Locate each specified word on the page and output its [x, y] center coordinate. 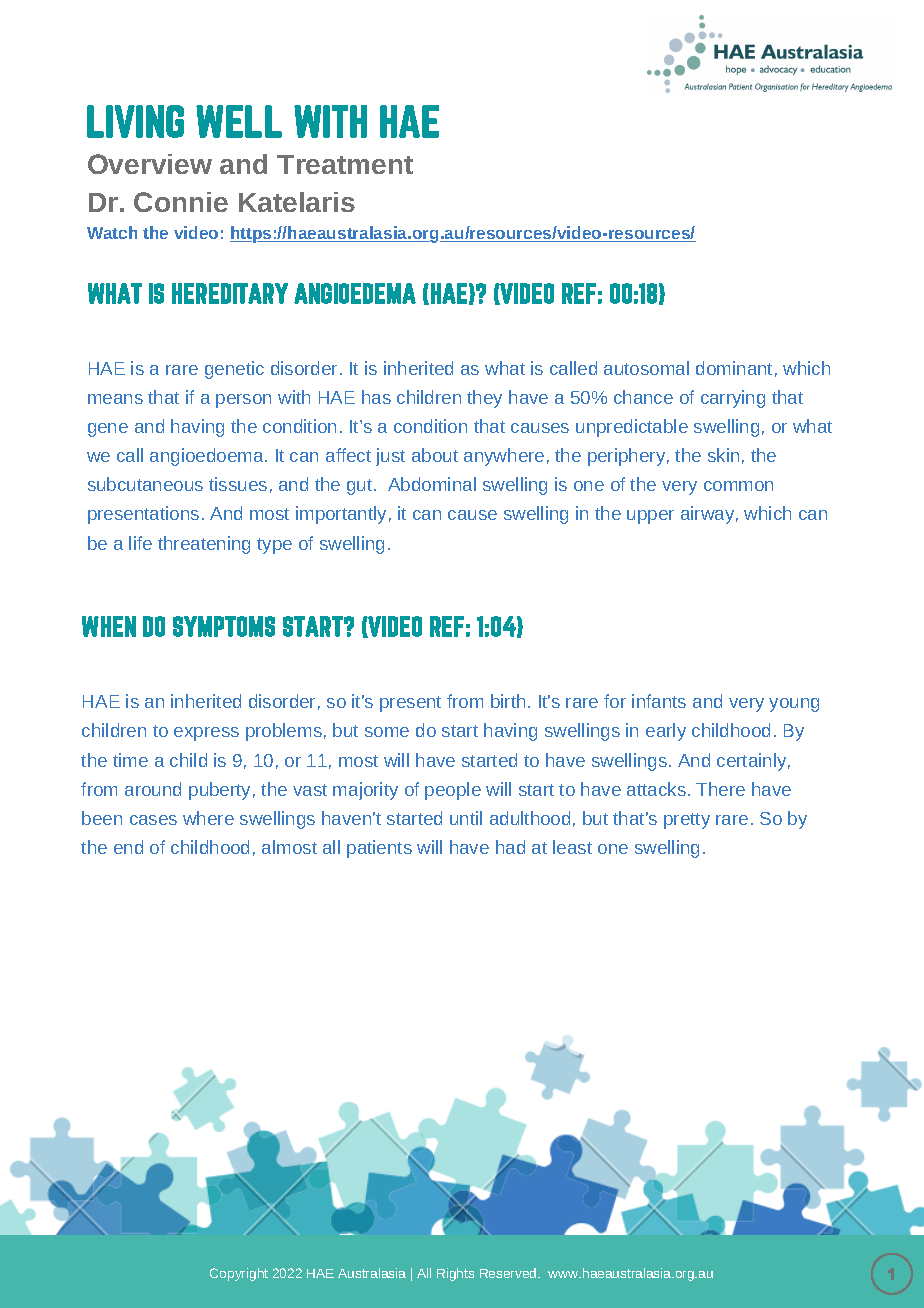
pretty [687, 821]
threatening [204, 545]
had [510, 847]
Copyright [239, 1274]
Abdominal [432, 484]
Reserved [509, 1273]
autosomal [646, 368]
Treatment [345, 164]
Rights [455, 1274]
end [128, 847]
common [738, 486]
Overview [150, 164]
